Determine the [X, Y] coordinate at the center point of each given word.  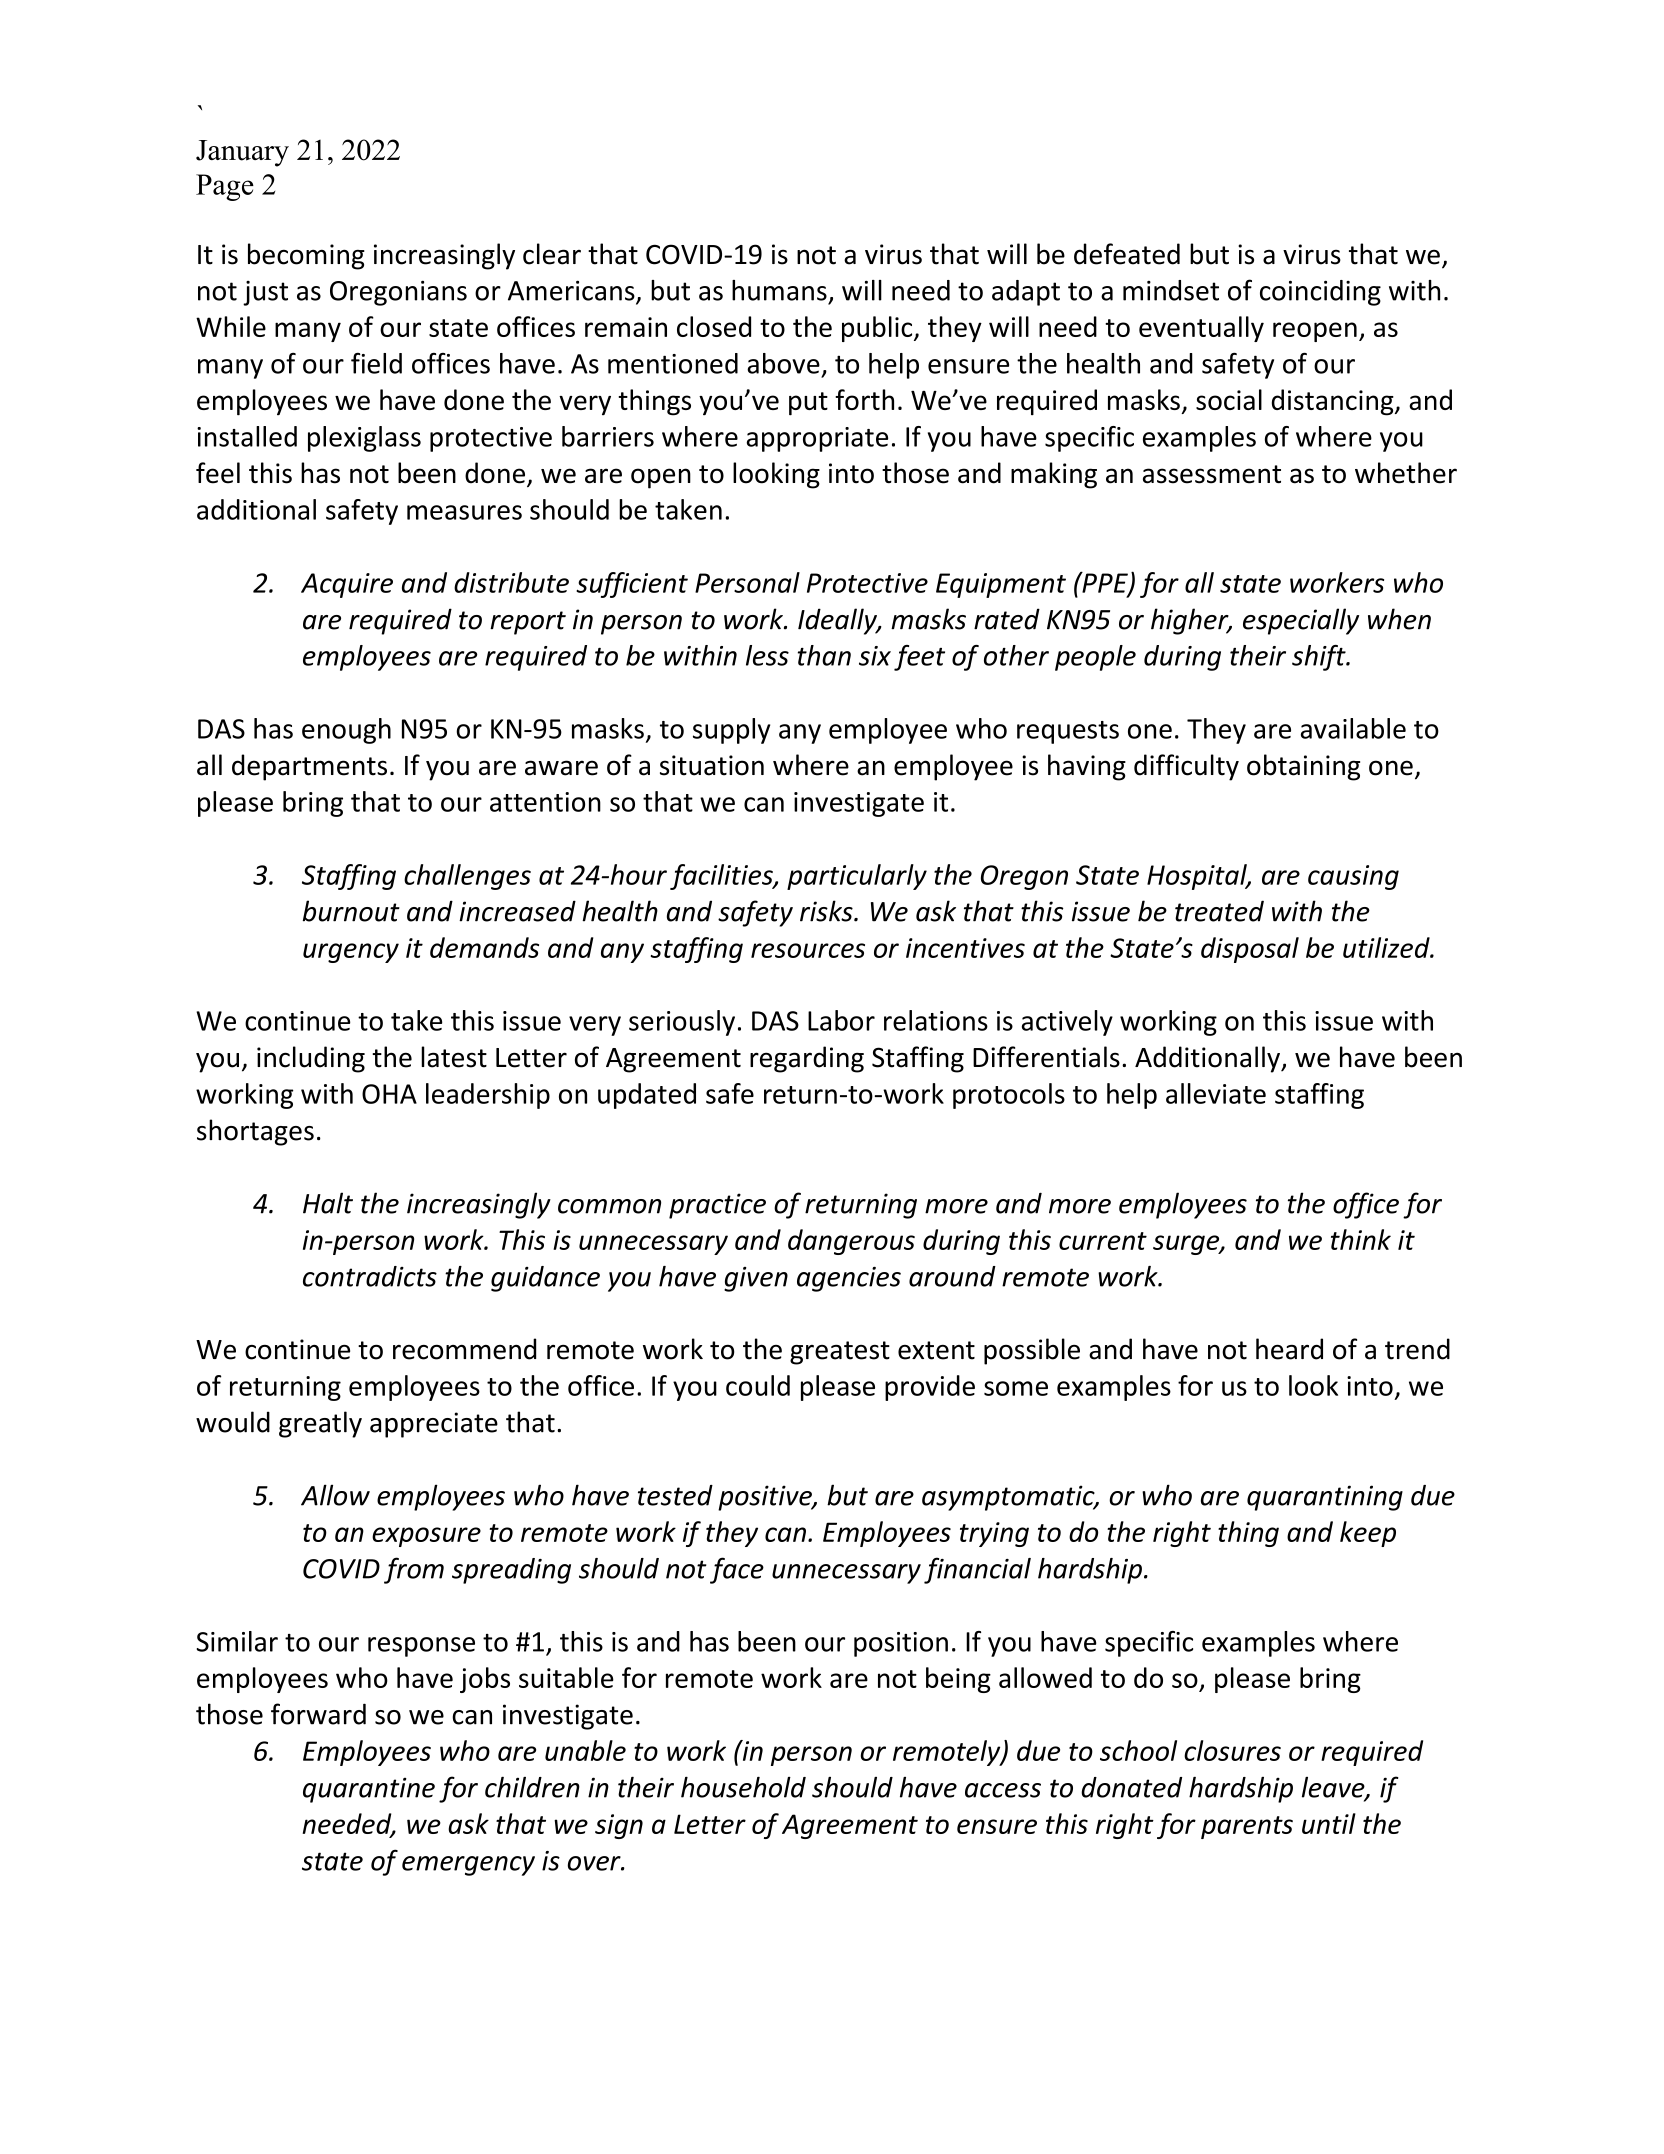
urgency [351, 953]
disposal [1250, 950]
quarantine [369, 1790]
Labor [841, 1020]
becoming [306, 256]
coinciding [1320, 293]
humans [779, 290]
